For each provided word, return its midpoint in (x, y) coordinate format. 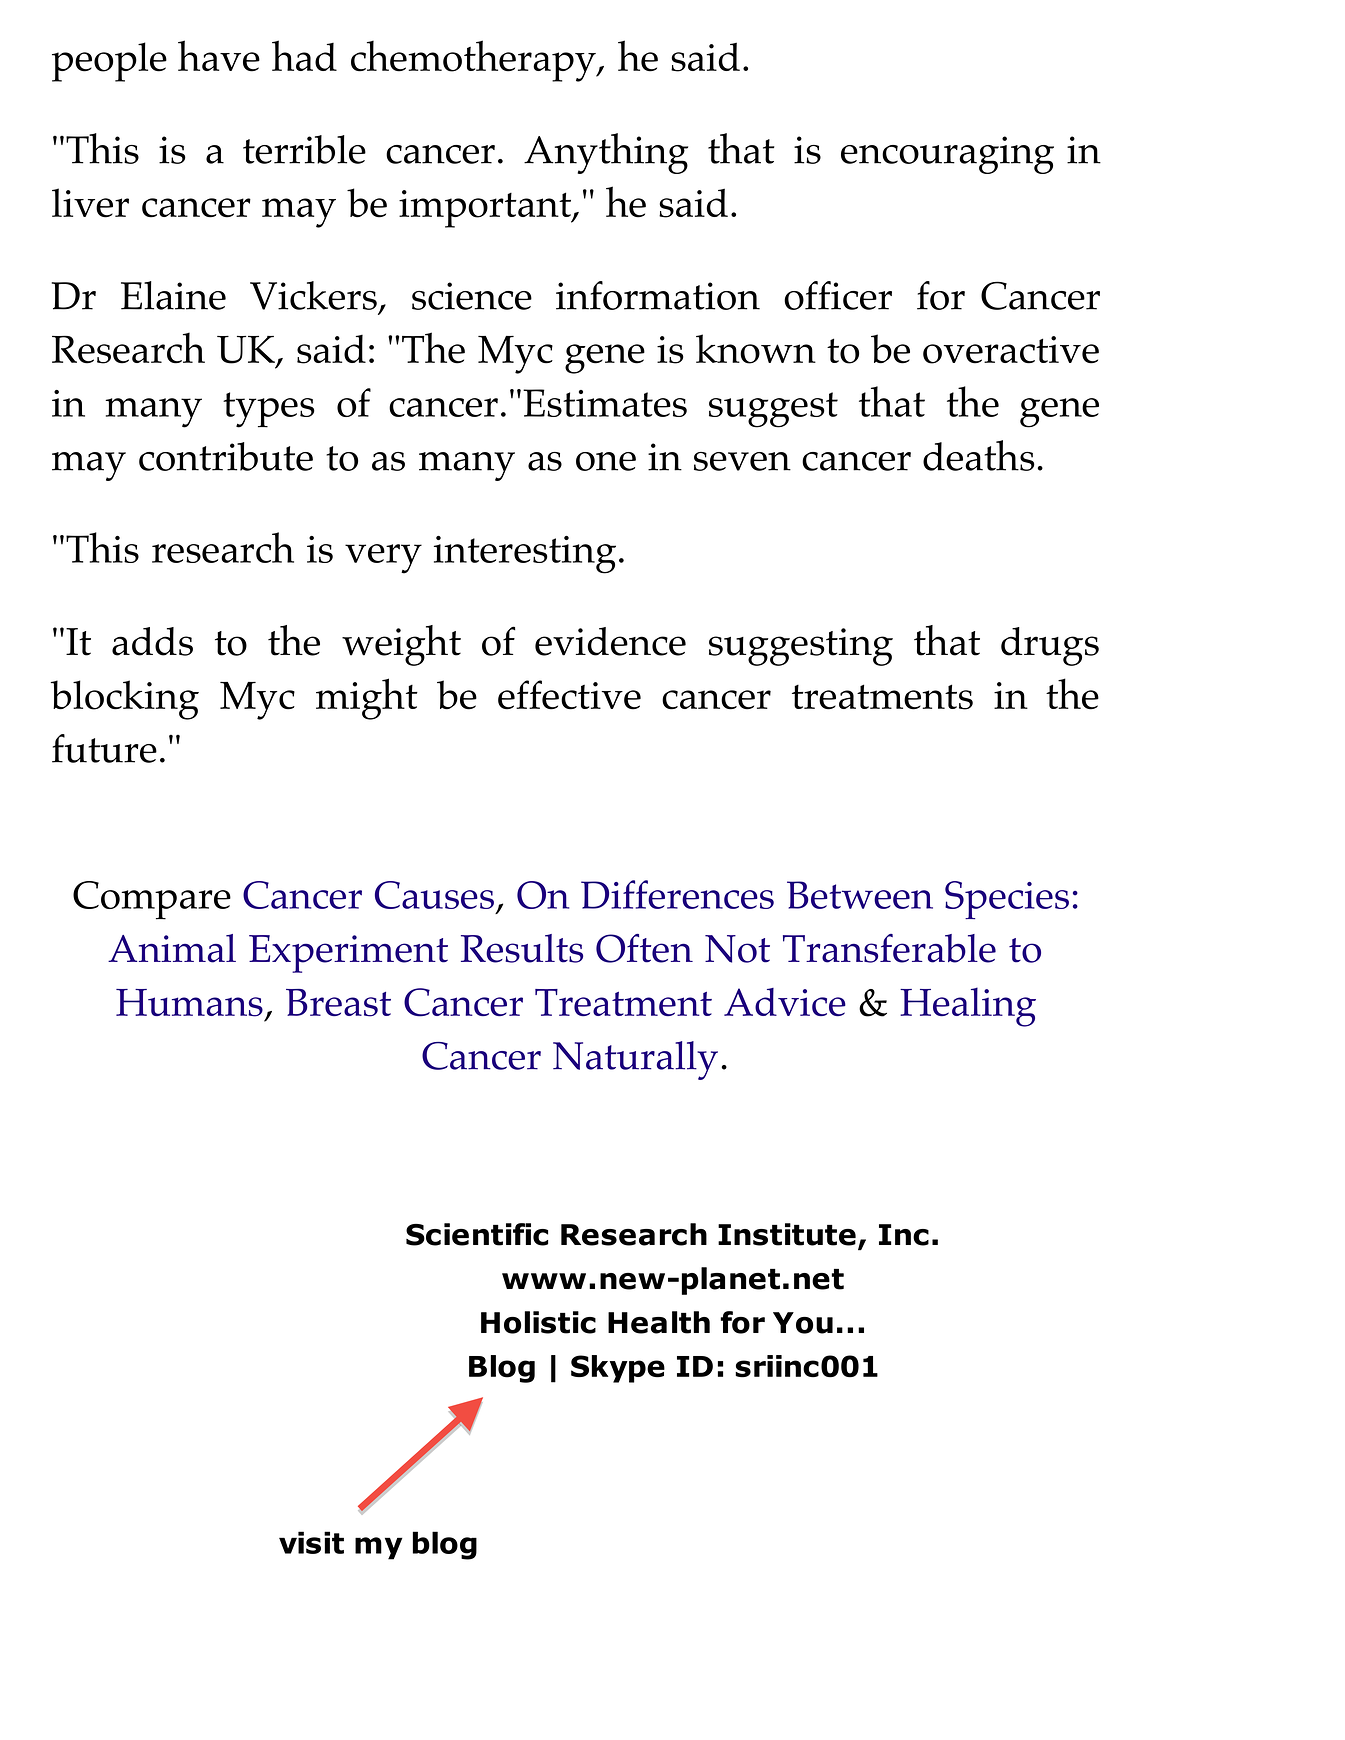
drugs (1050, 646)
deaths (979, 455)
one (606, 461)
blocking (125, 700)
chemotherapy (474, 61)
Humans (189, 1003)
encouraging (947, 155)
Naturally (635, 1060)
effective (569, 695)
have (219, 56)
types (269, 410)
